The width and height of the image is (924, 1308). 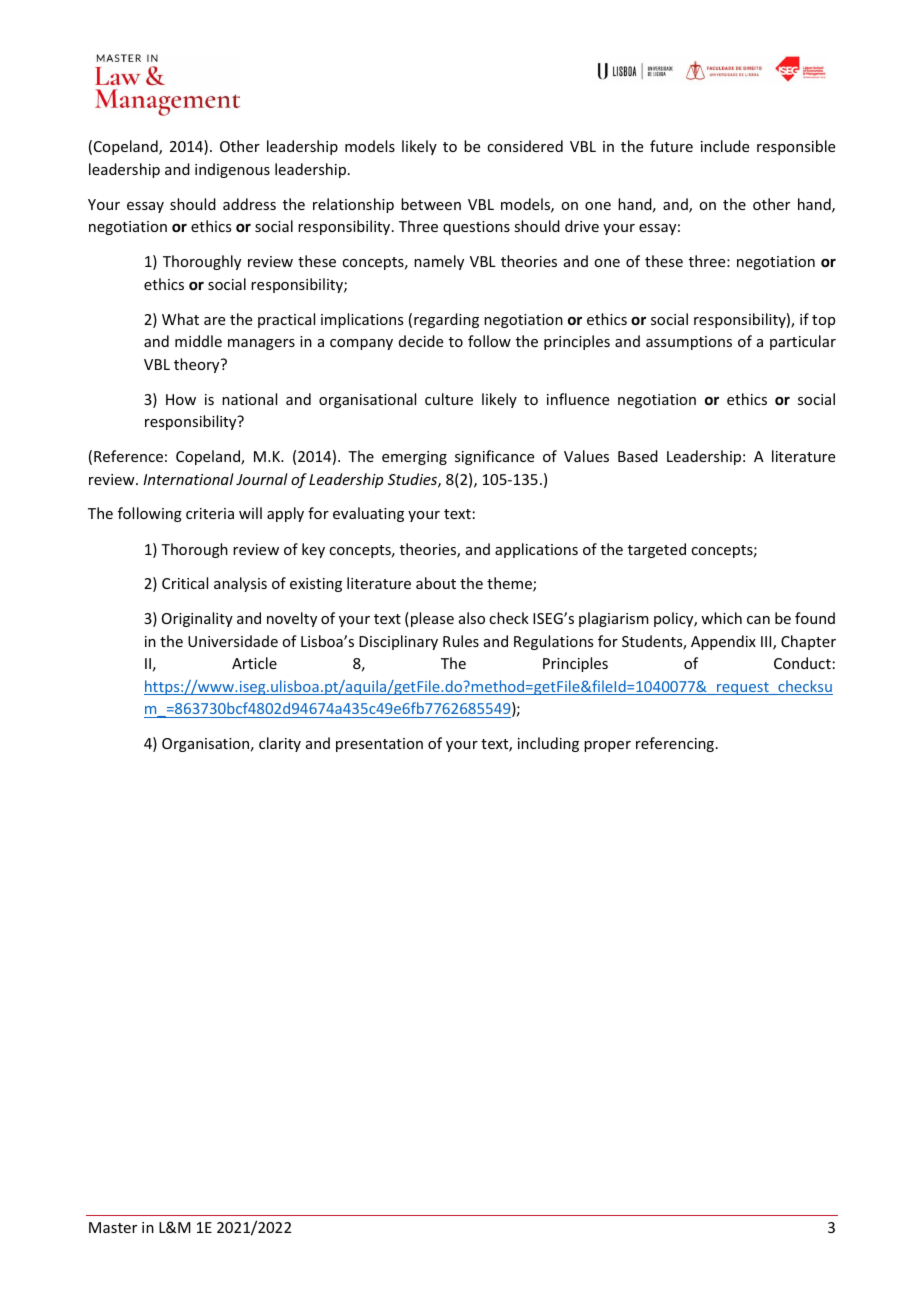 I want to click on between, so click(x=431, y=204).
